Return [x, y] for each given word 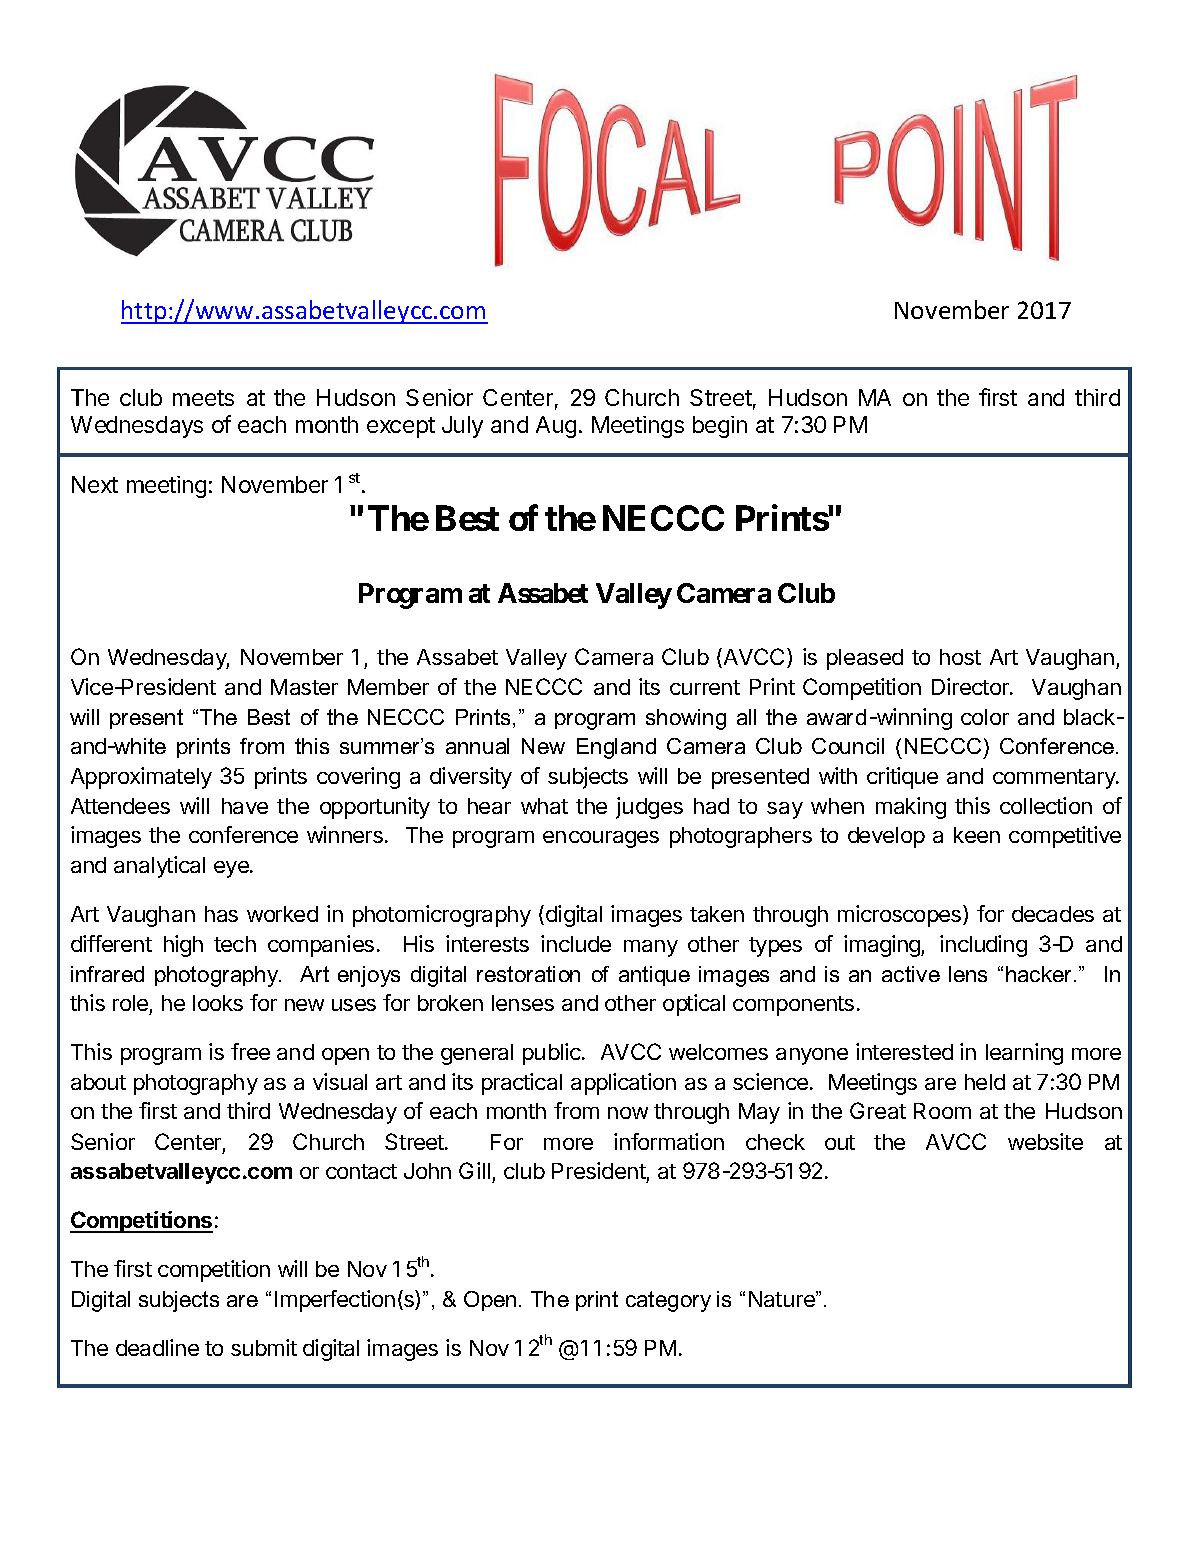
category [668, 1301]
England [616, 748]
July [462, 427]
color [985, 717]
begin [720, 427]
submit [264, 1347]
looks [218, 1003]
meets [203, 398]
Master [304, 687]
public [553, 1054]
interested [904, 1051]
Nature [783, 1299]
